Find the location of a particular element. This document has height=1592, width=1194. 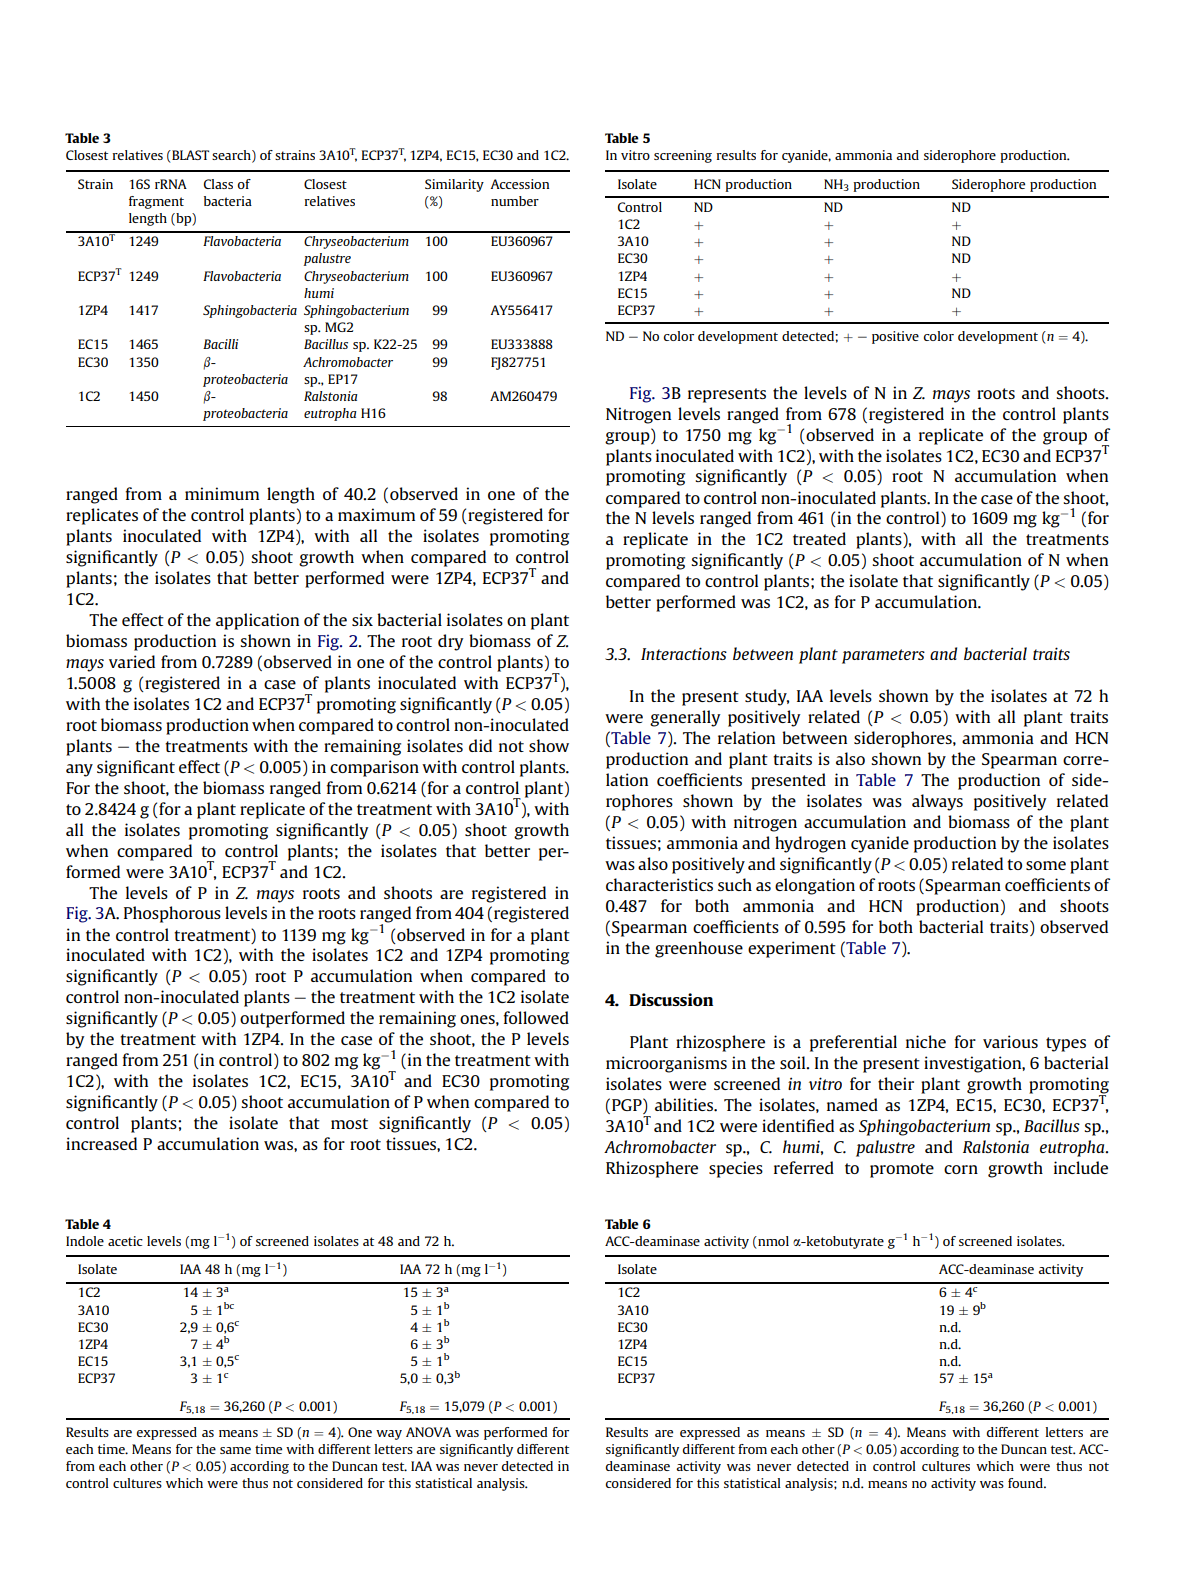

application is located at coordinates (257, 621).
